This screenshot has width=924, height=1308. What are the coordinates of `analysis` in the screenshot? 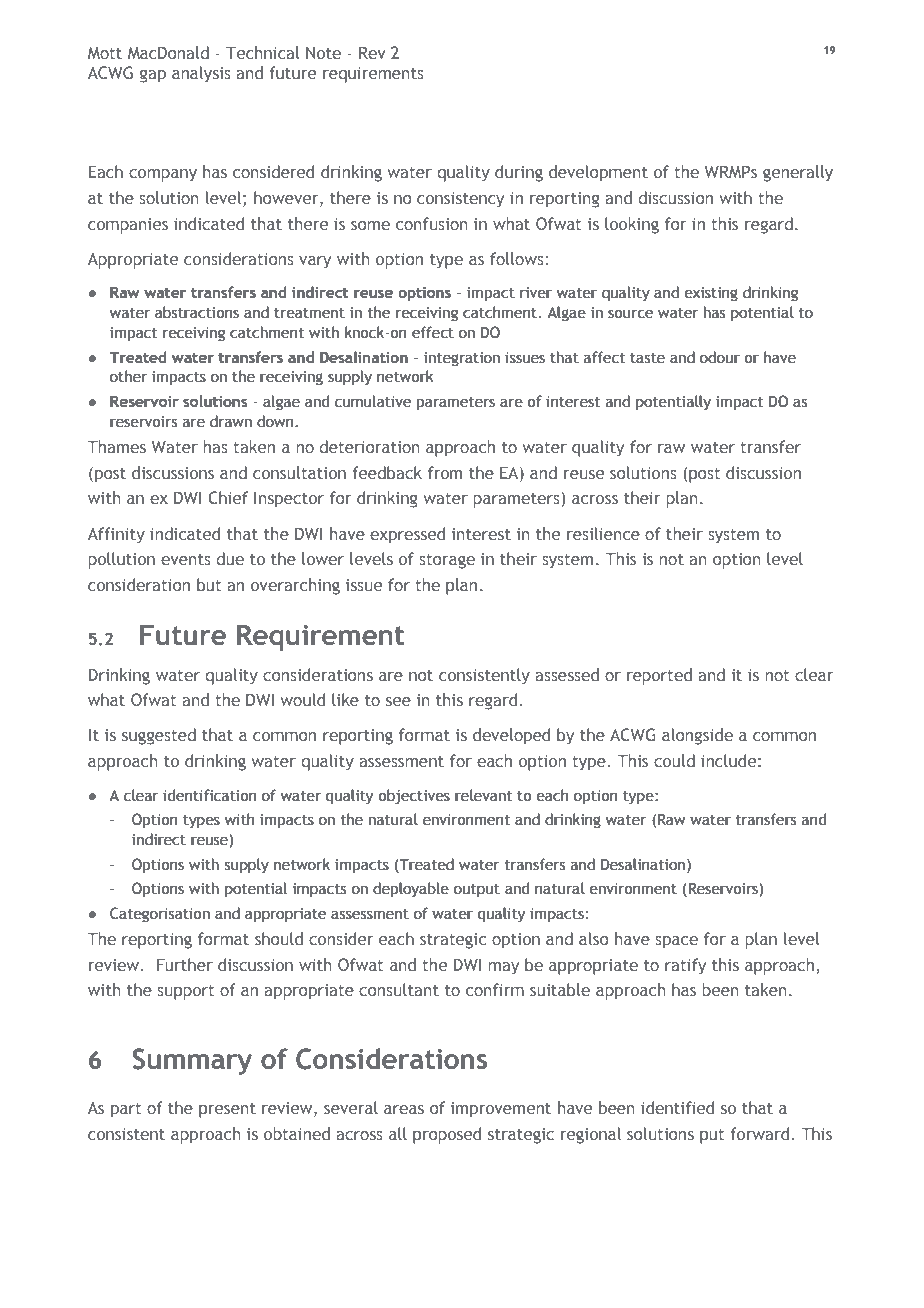 It's located at (201, 74).
